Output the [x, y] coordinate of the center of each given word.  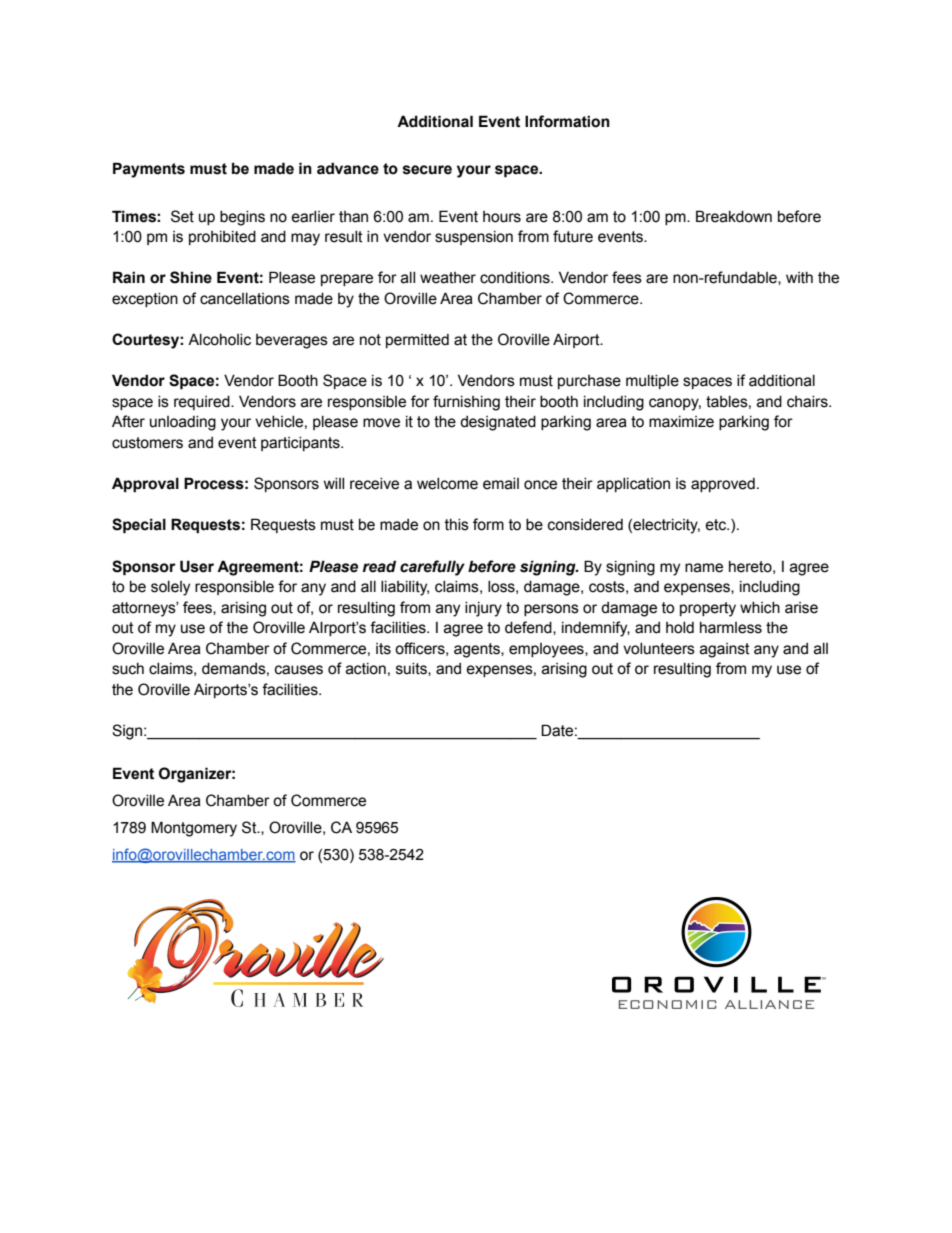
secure [427, 170]
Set [182, 216]
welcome [447, 484]
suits [412, 669]
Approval [145, 484]
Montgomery [194, 829]
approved [723, 485]
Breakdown [734, 216]
